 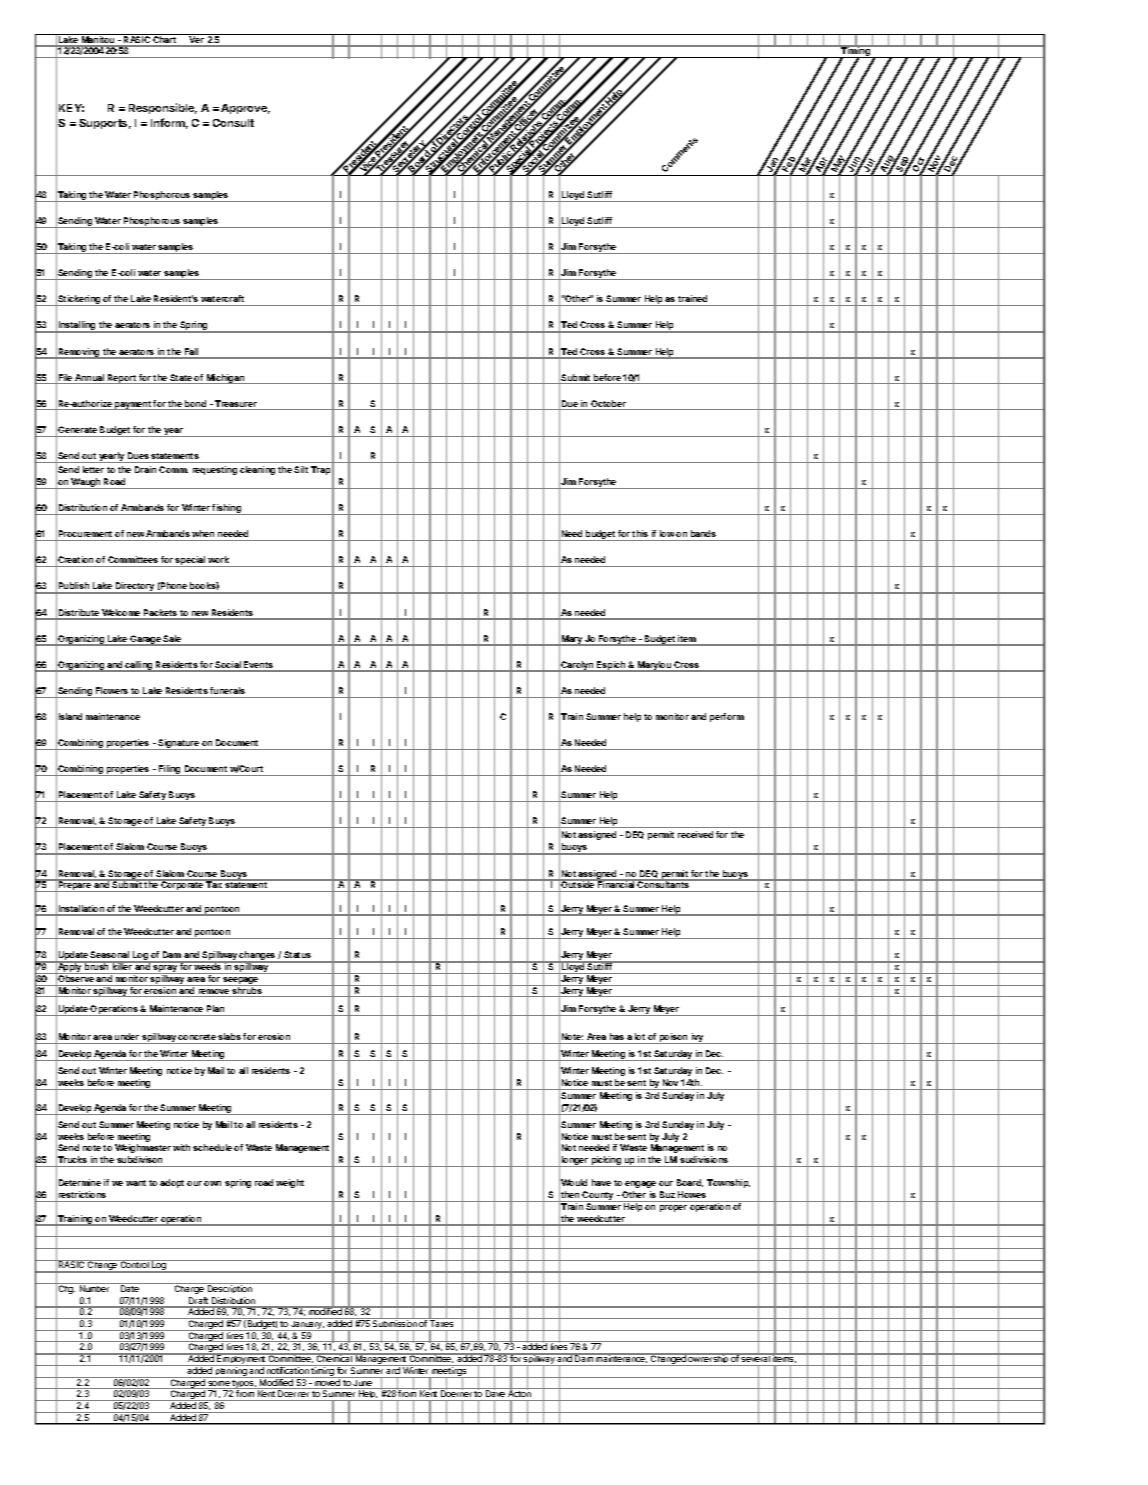 What do you see at coordinates (227, 690) in the screenshot?
I see `funerals` at bounding box center [227, 690].
